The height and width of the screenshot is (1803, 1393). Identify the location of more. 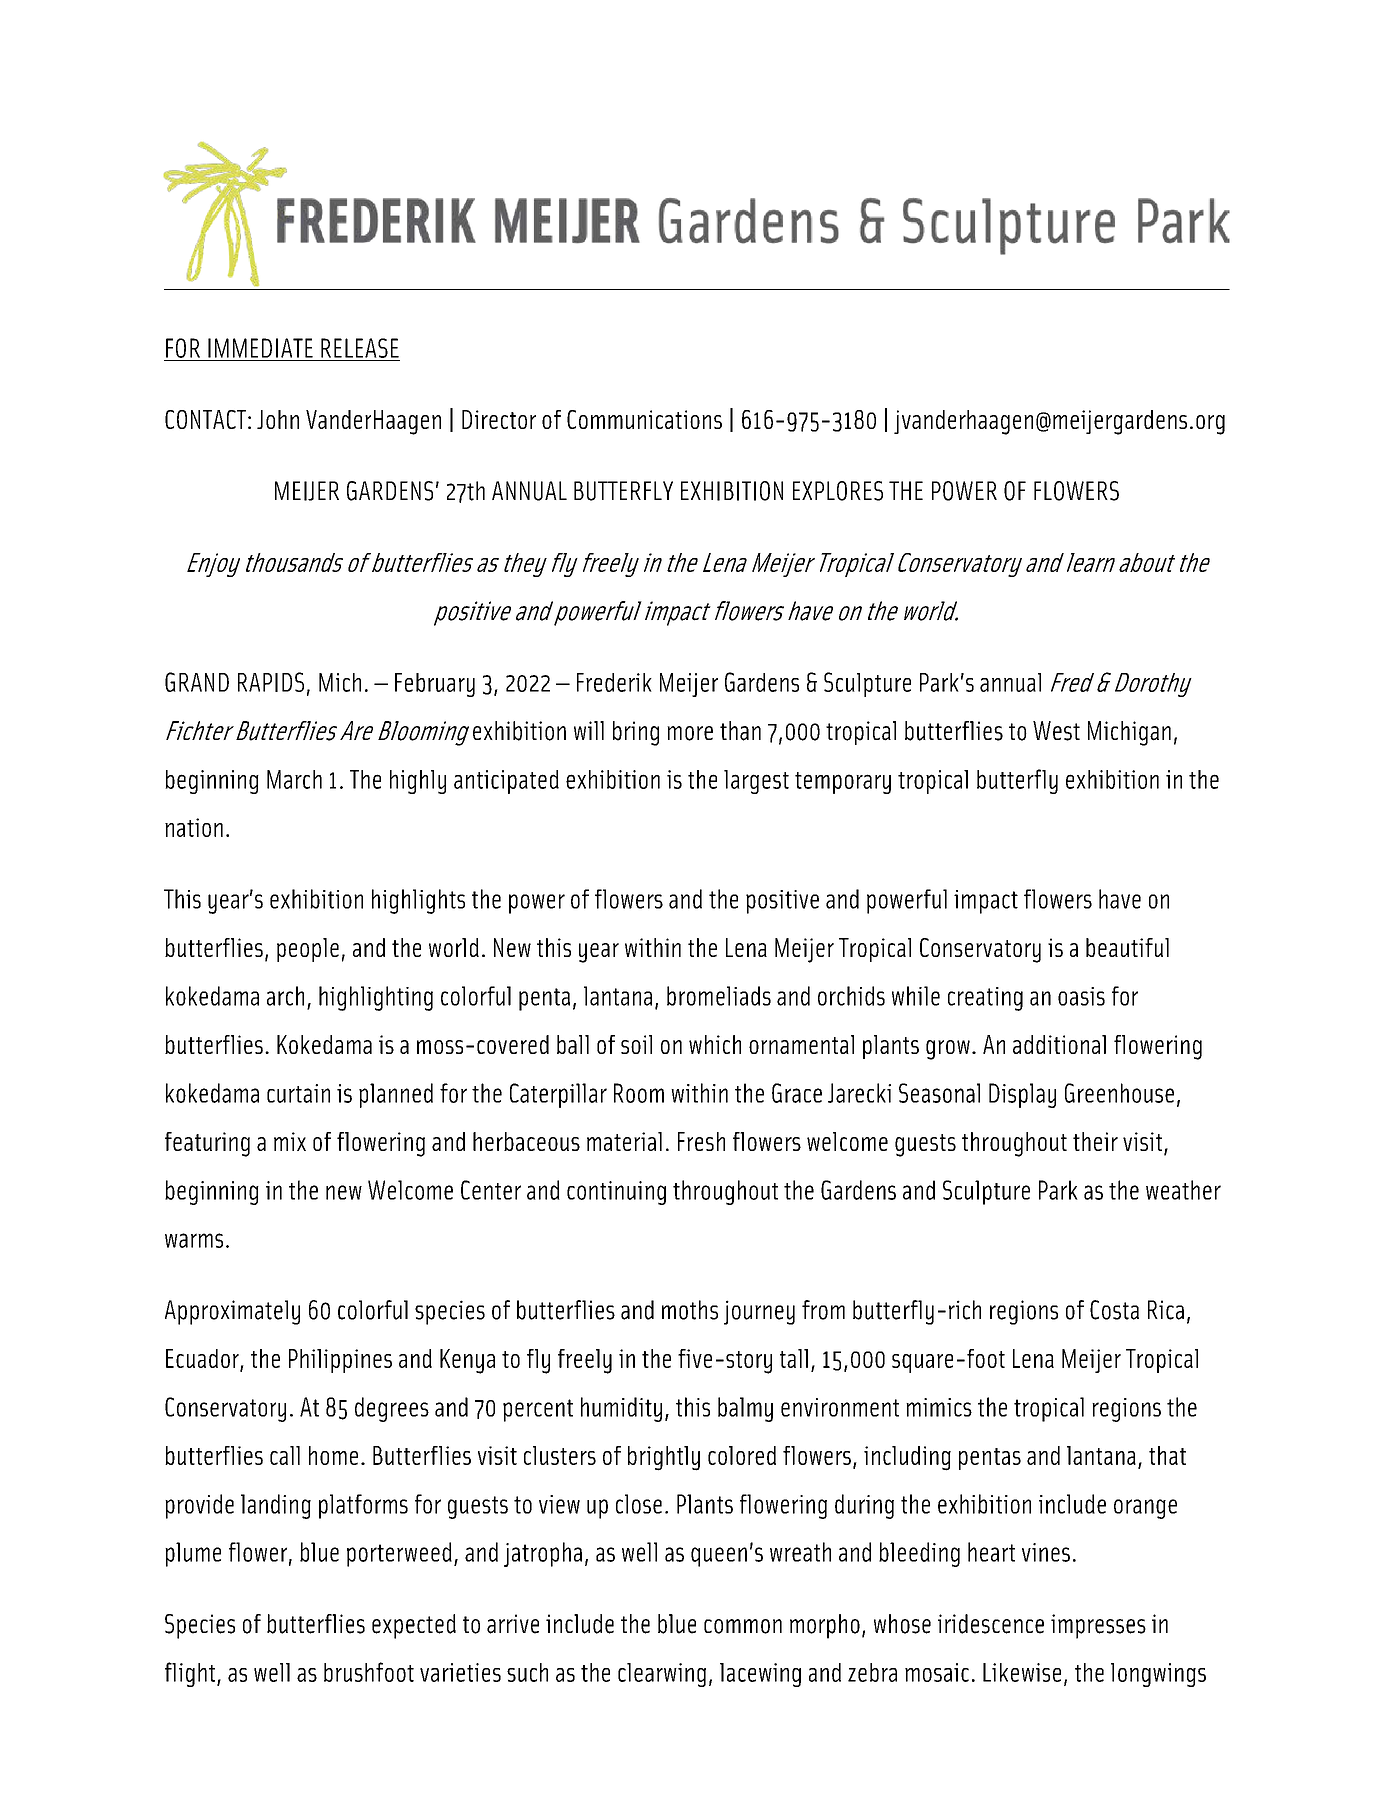
(690, 733).
